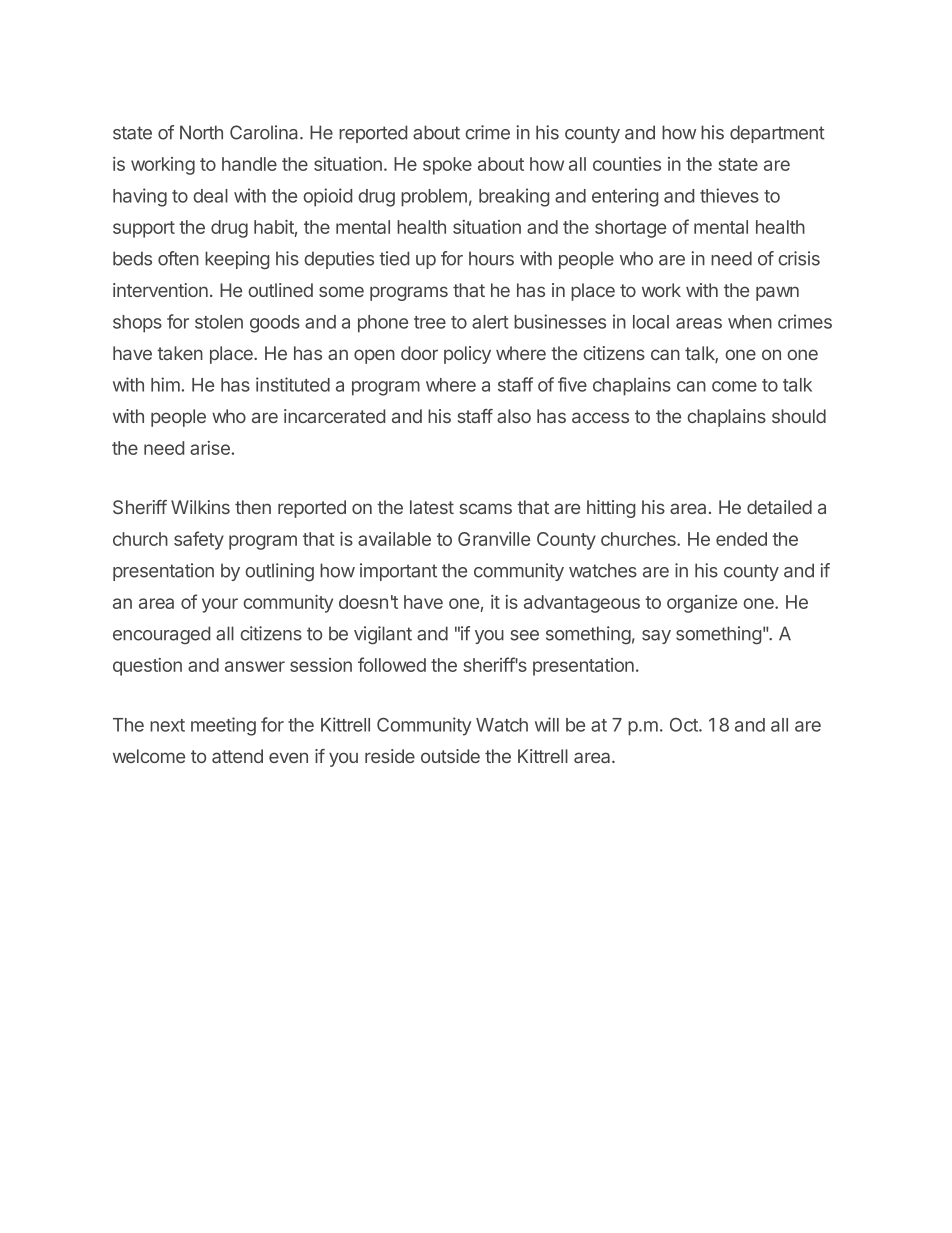 The height and width of the image is (1233, 952). I want to click on also, so click(514, 416).
